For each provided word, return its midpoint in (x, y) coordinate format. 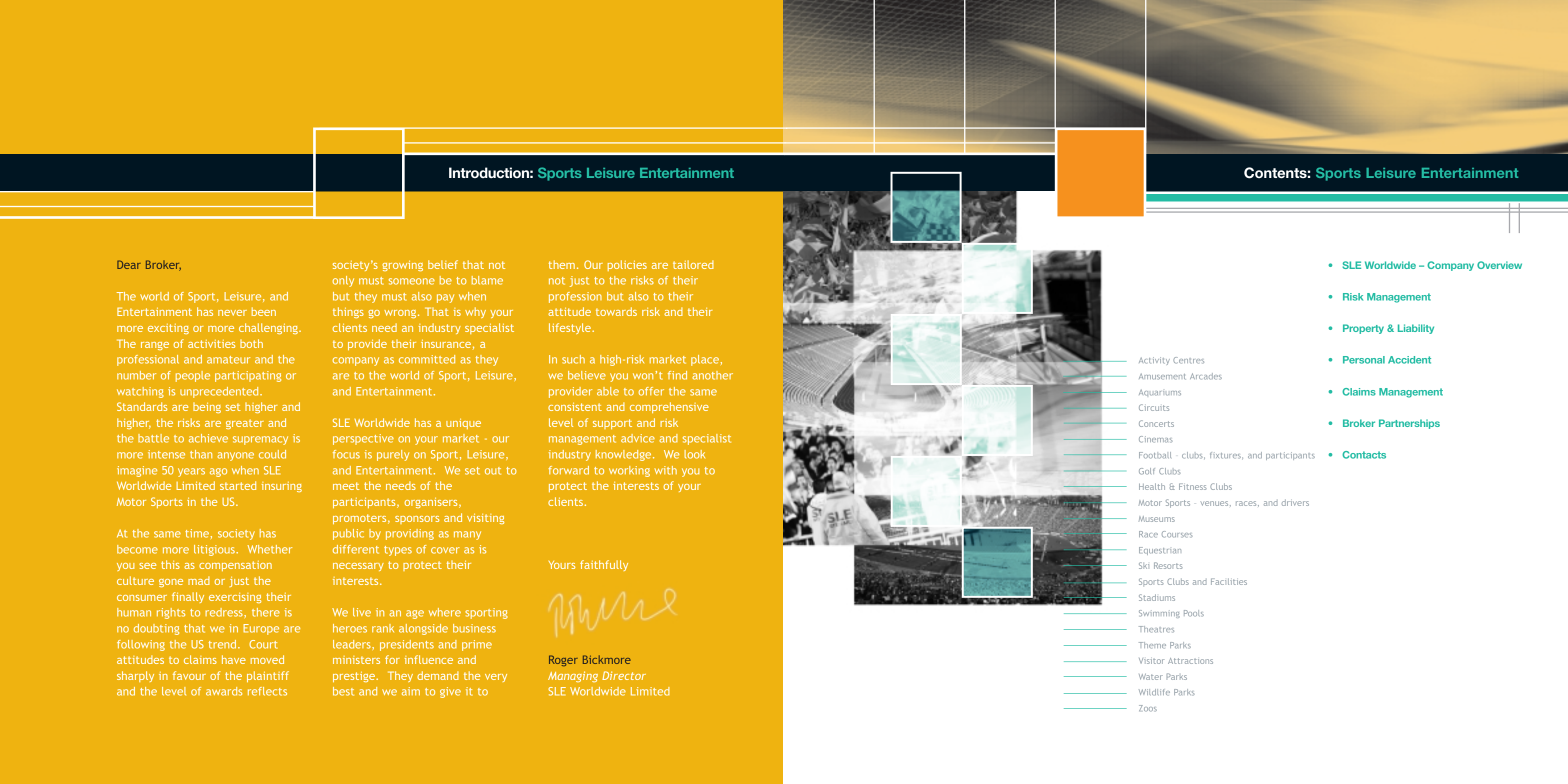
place (705, 360)
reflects (267, 691)
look (694, 454)
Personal (1364, 360)
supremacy (260, 440)
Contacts (1364, 455)
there (266, 612)
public (348, 534)
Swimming (1159, 614)
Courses (1177, 534)
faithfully (604, 565)
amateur (228, 360)
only (343, 281)
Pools (1194, 613)
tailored (693, 264)
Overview (1499, 265)
